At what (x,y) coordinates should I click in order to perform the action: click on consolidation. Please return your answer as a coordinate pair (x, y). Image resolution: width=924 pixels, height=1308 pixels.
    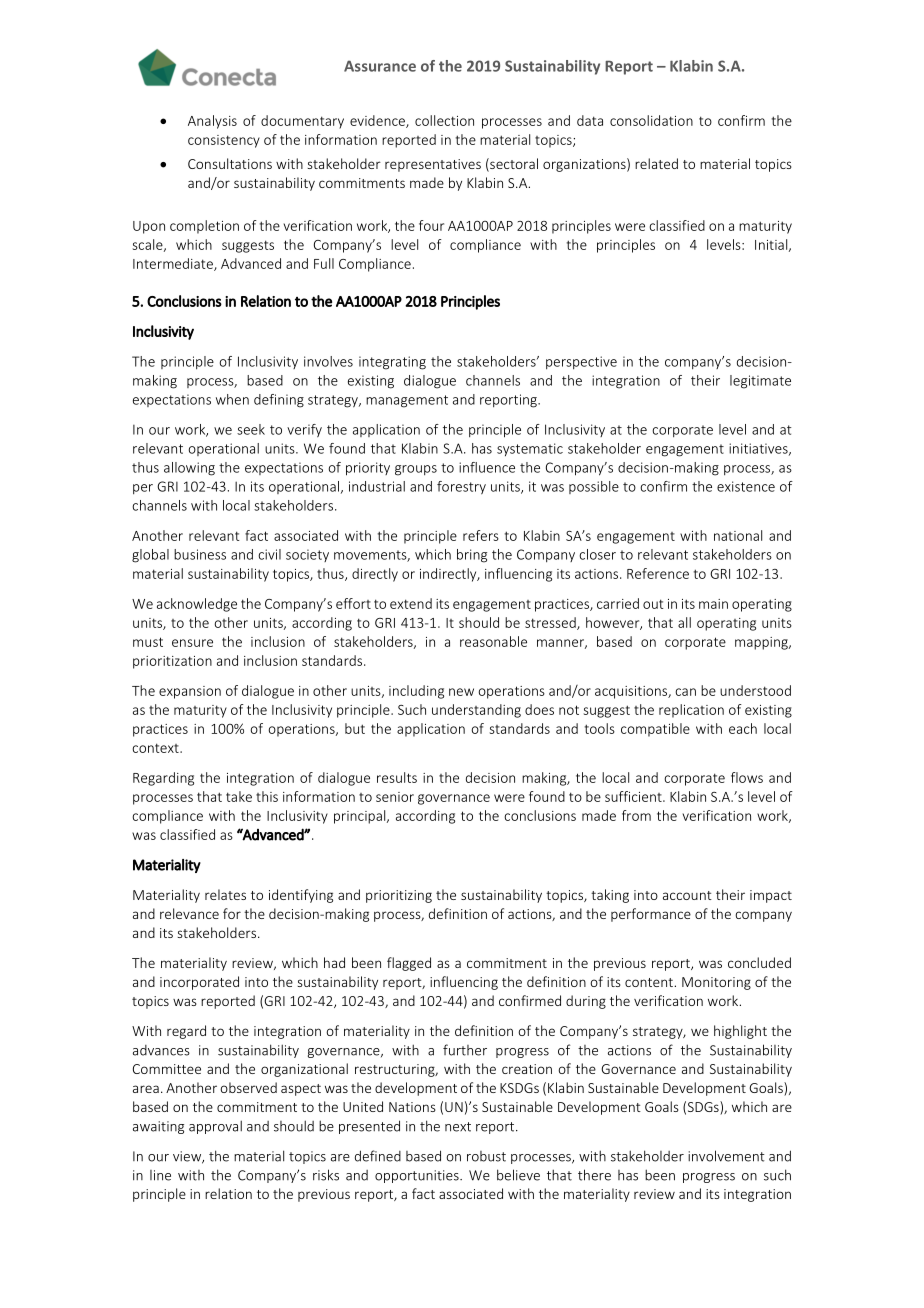
    Looking at the image, I should click on (651, 120).
